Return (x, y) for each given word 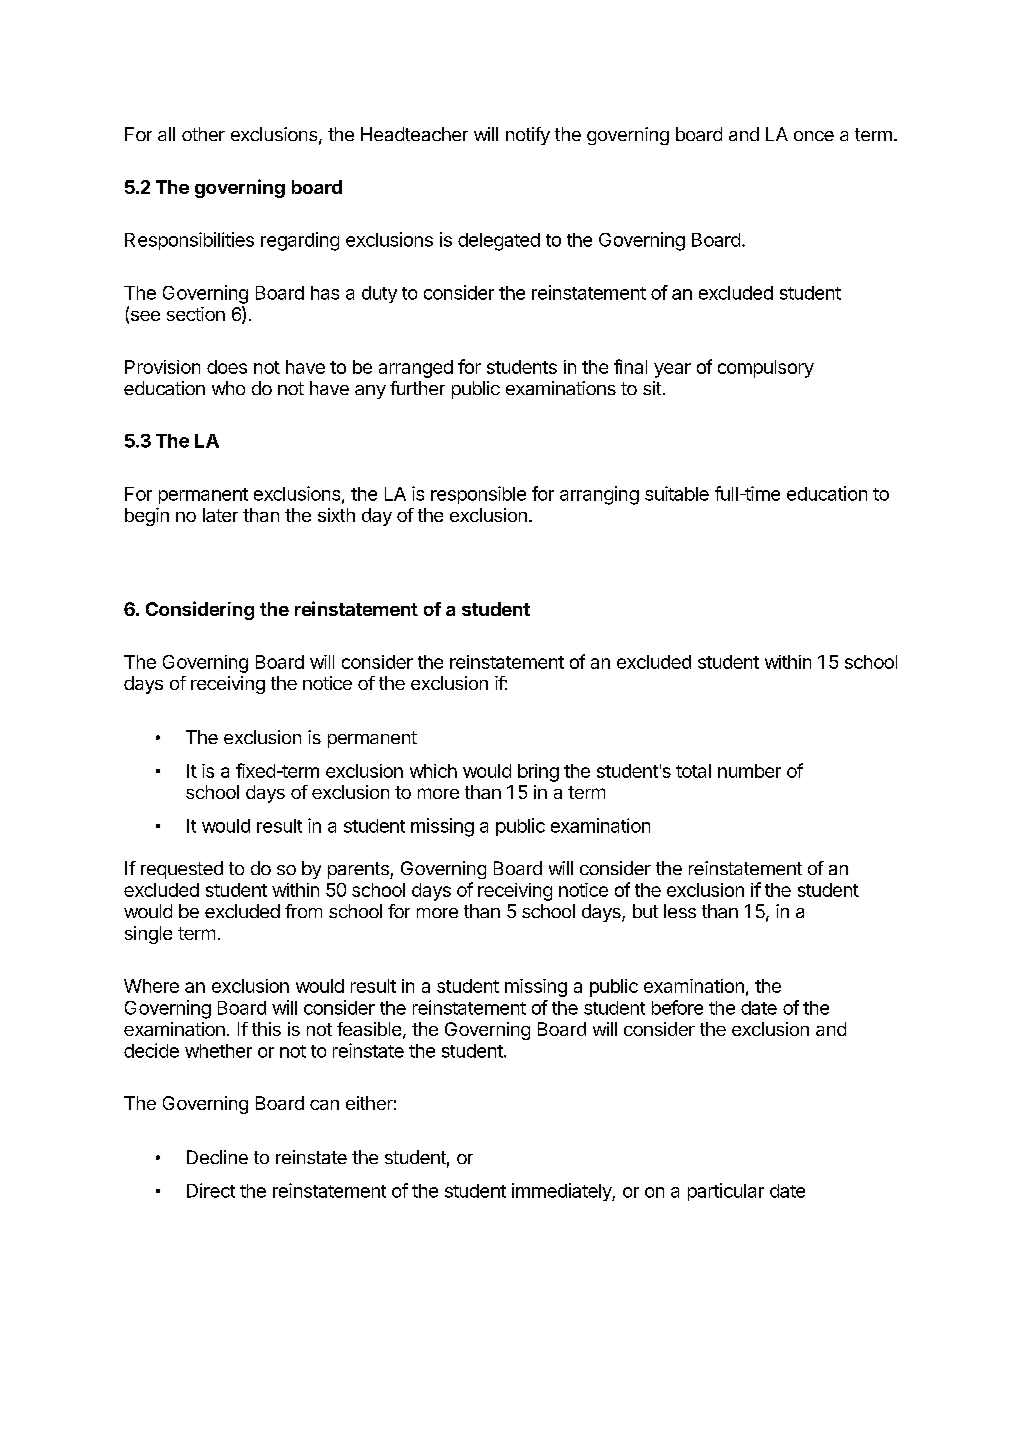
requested (182, 870)
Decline (217, 1157)
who (228, 388)
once (814, 136)
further (417, 388)
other (203, 134)
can (324, 1105)
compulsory (766, 369)
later (220, 515)
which (433, 771)
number (749, 771)
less (680, 911)
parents (359, 870)
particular (726, 1192)
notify (528, 136)
